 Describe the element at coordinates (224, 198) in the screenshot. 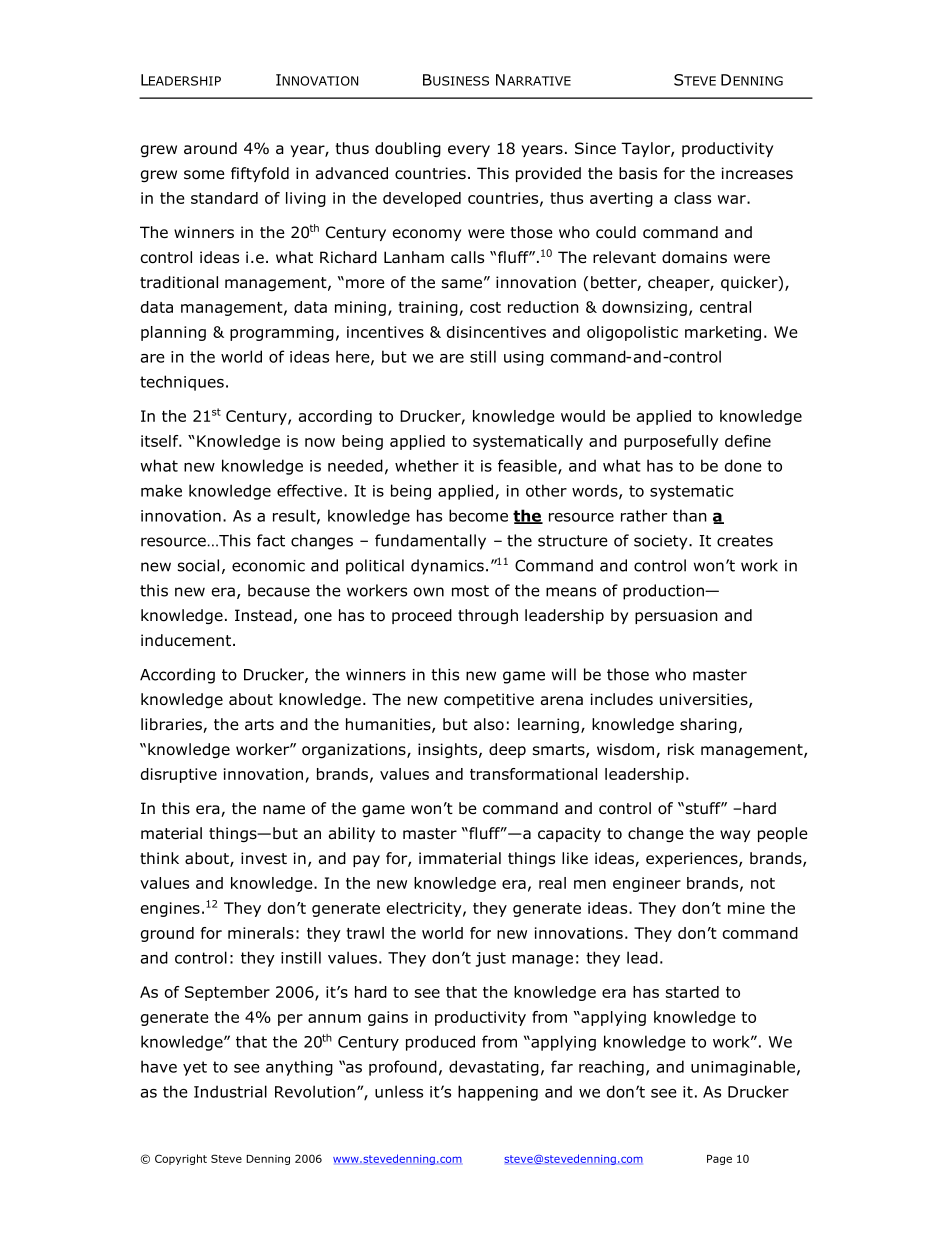

I see `standard` at that location.
